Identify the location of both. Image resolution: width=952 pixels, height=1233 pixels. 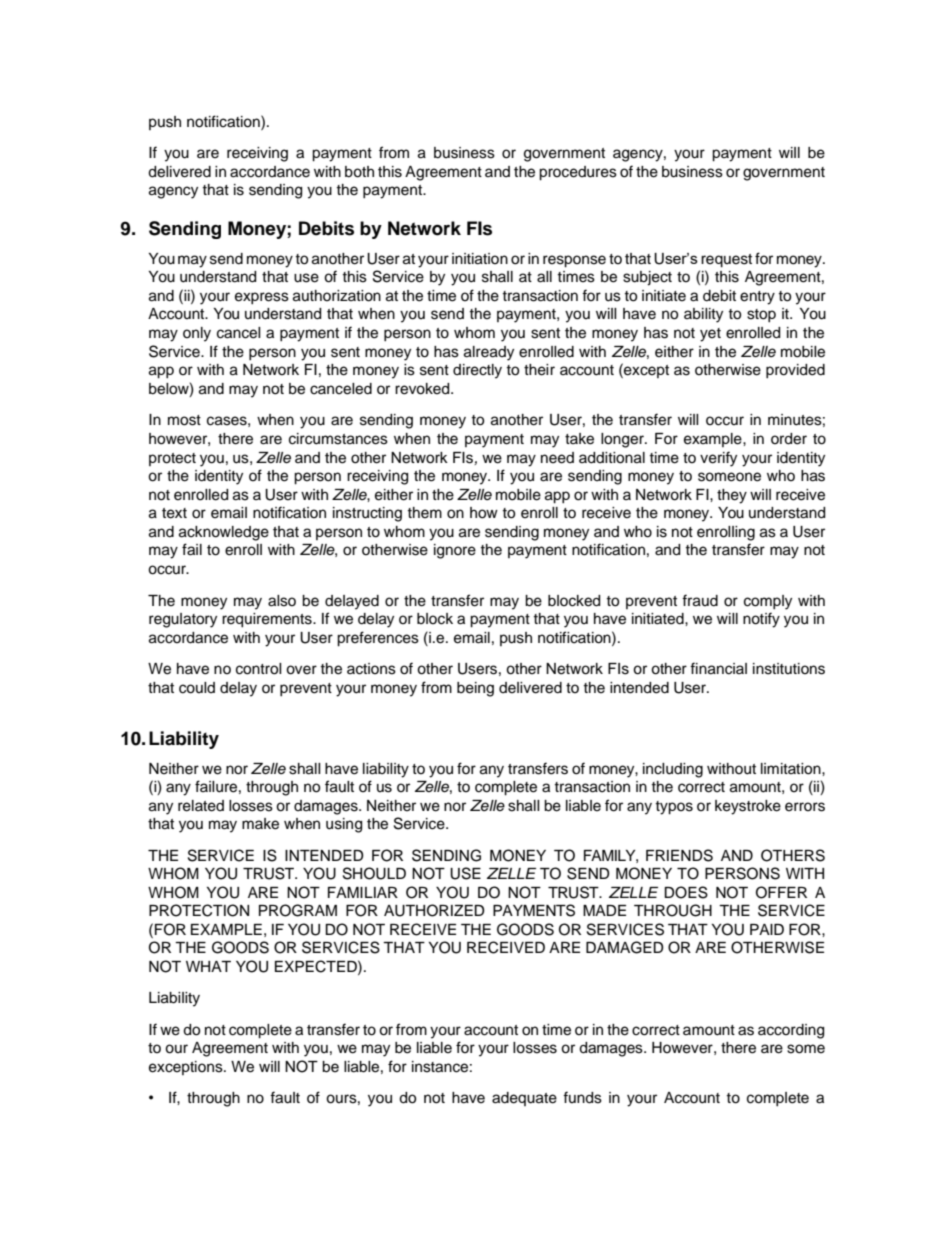
(359, 172).
